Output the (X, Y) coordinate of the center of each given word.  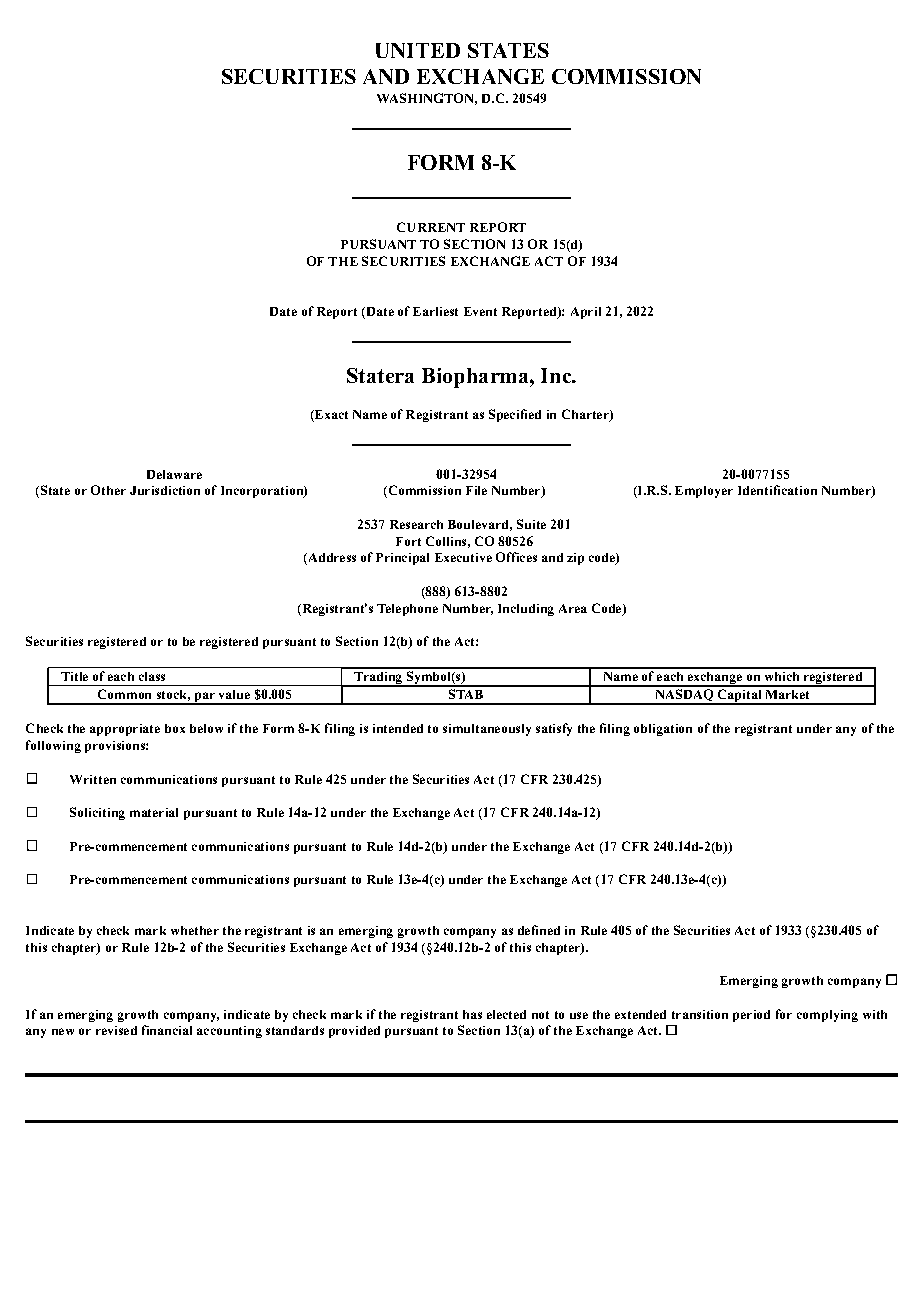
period (751, 1016)
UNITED (418, 50)
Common (124, 694)
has (472, 1014)
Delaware (174, 474)
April (586, 313)
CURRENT (431, 227)
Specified (515, 415)
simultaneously (487, 730)
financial (167, 1030)
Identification (777, 490)
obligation (663, 730)
